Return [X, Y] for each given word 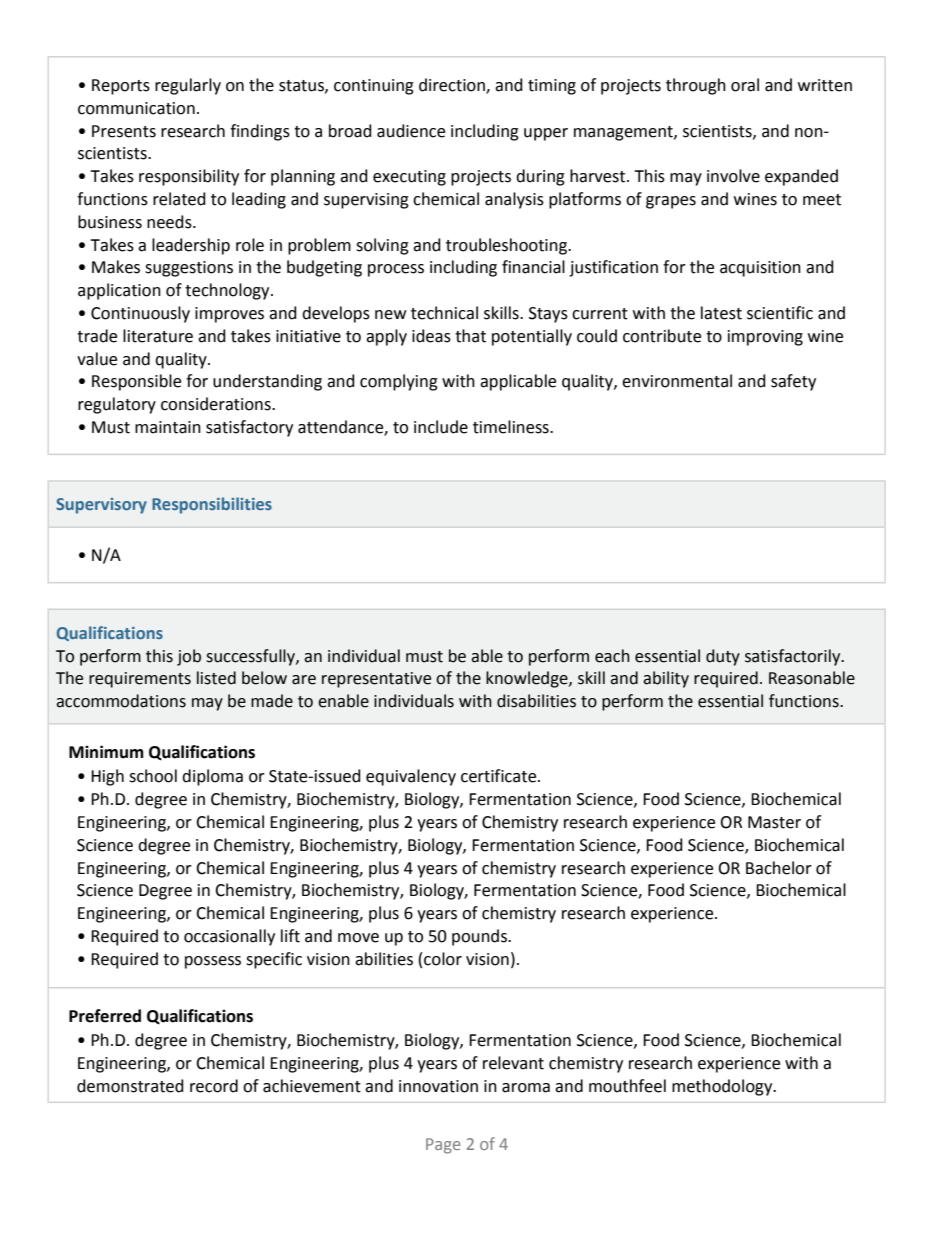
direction [453, 86]
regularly [188, 86]
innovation [438, 1086]
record [214, 1086]
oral [745, 85]
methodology [723, 1087]
